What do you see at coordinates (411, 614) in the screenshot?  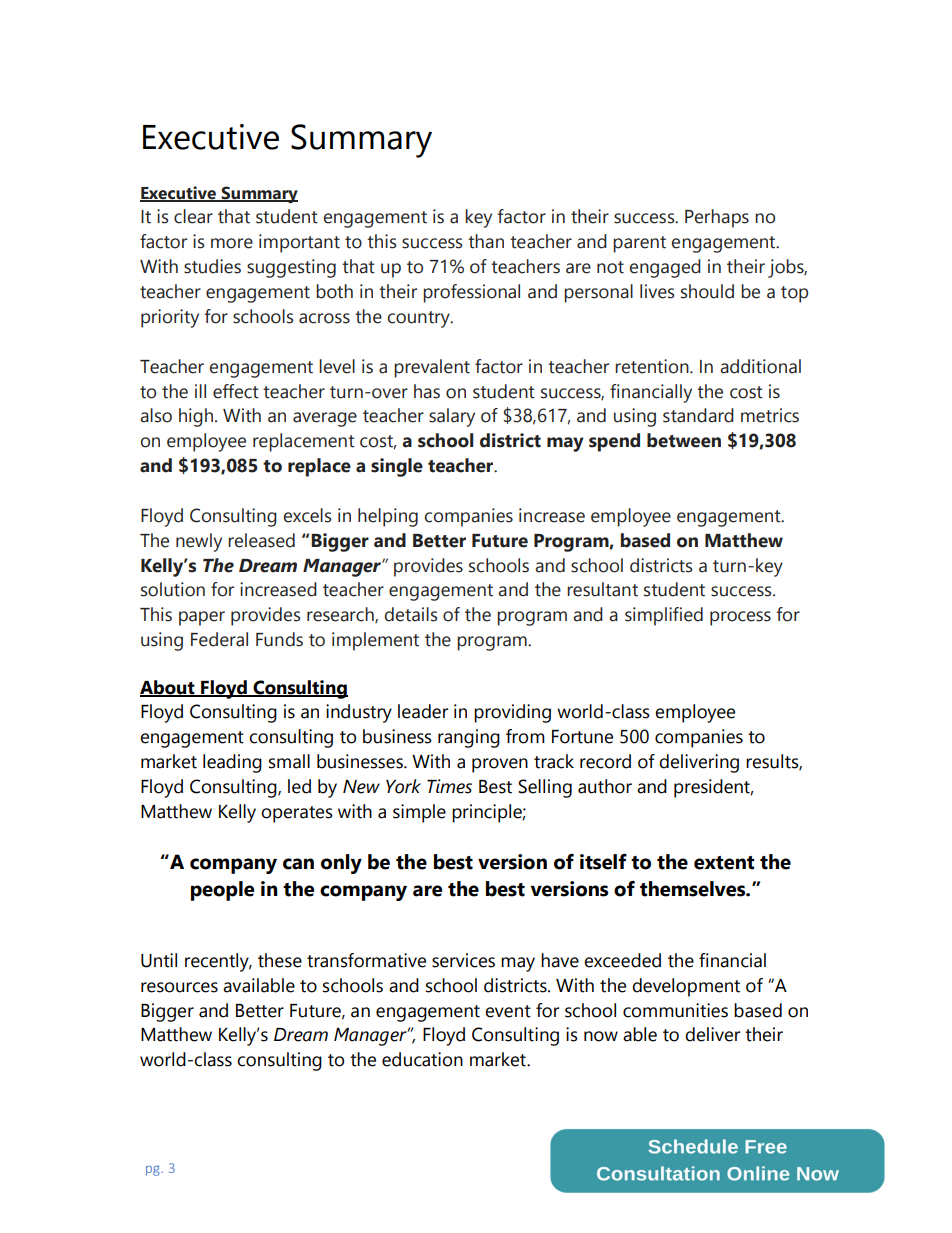 I see `details` at bounding box center [411, 614].
